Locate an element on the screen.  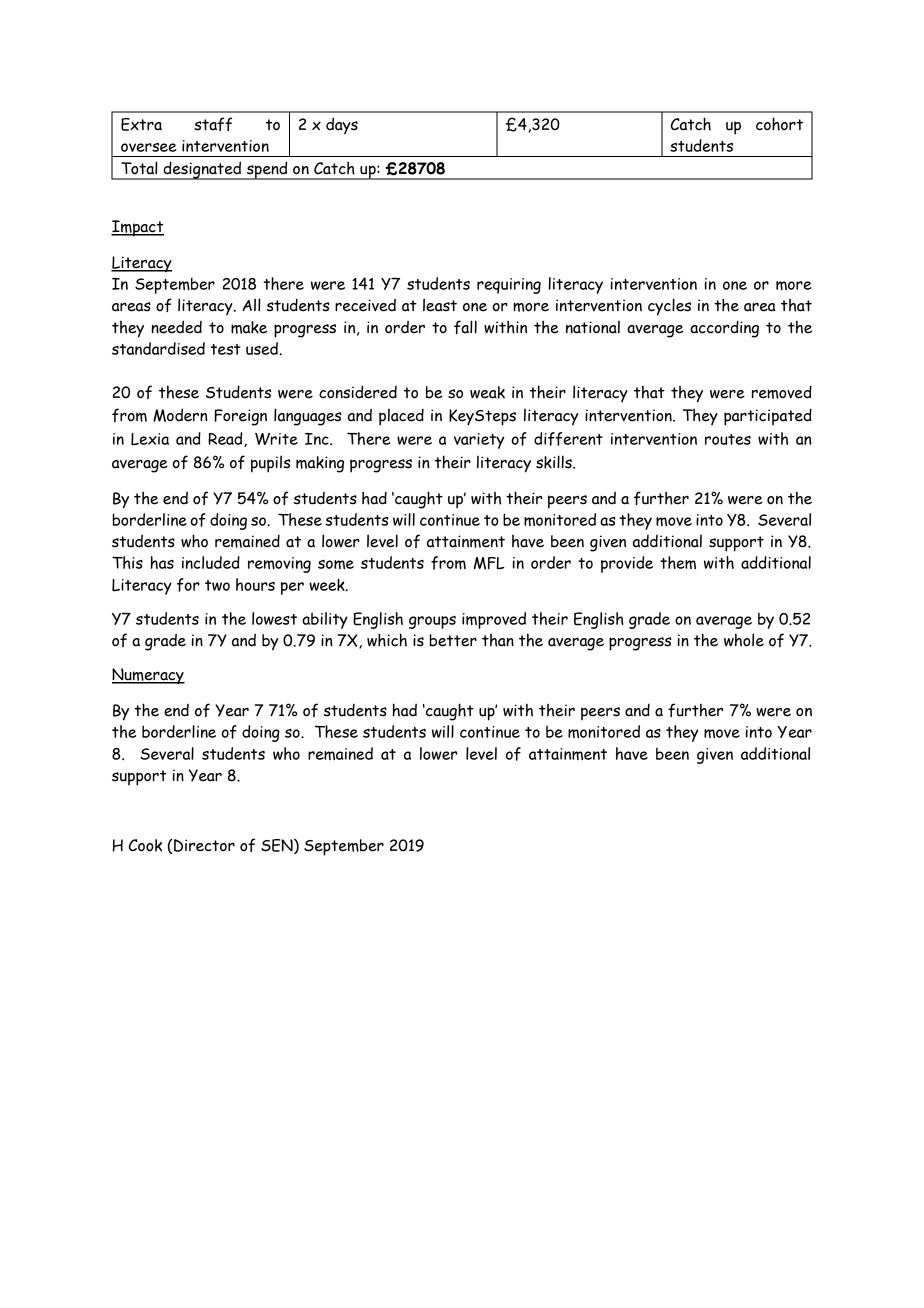
groups is located at coordinates (432, 622).
